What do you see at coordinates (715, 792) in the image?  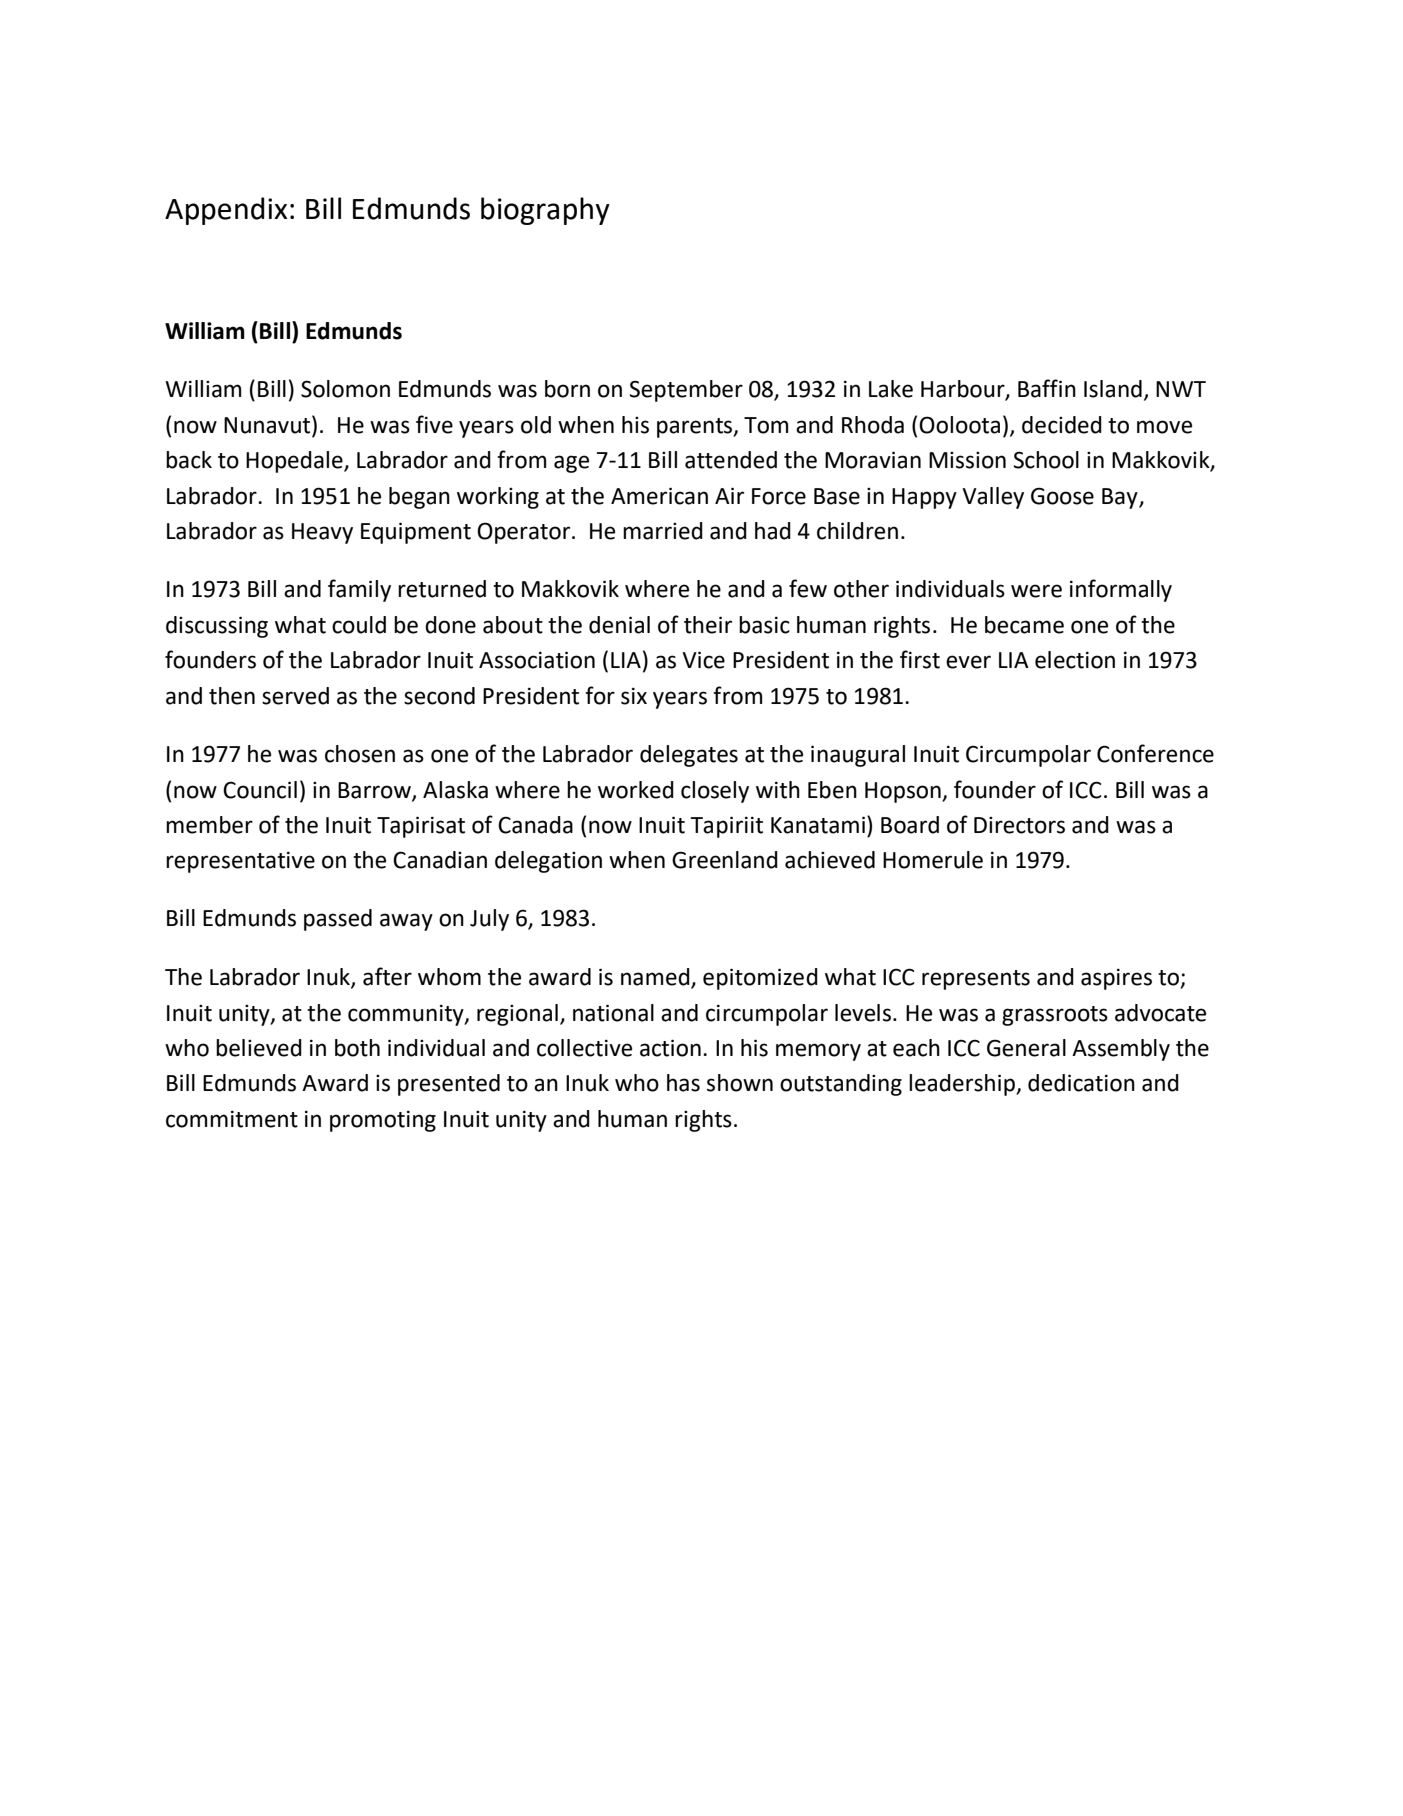 I see `closely` at bounding box center [715, 792].
